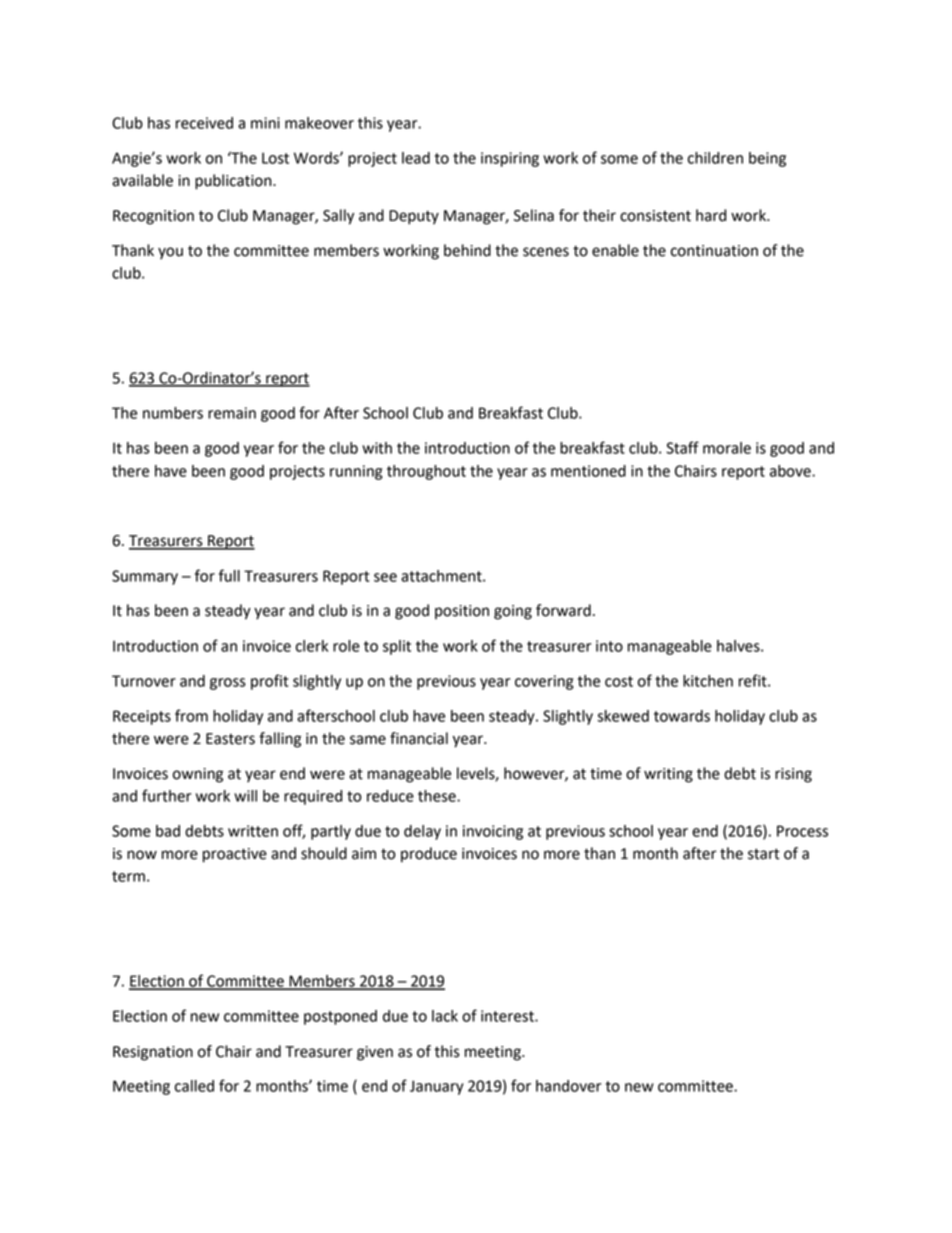 The height and width of the page is (1233, 952). I want to click on kitchen, so click(708, 681).
